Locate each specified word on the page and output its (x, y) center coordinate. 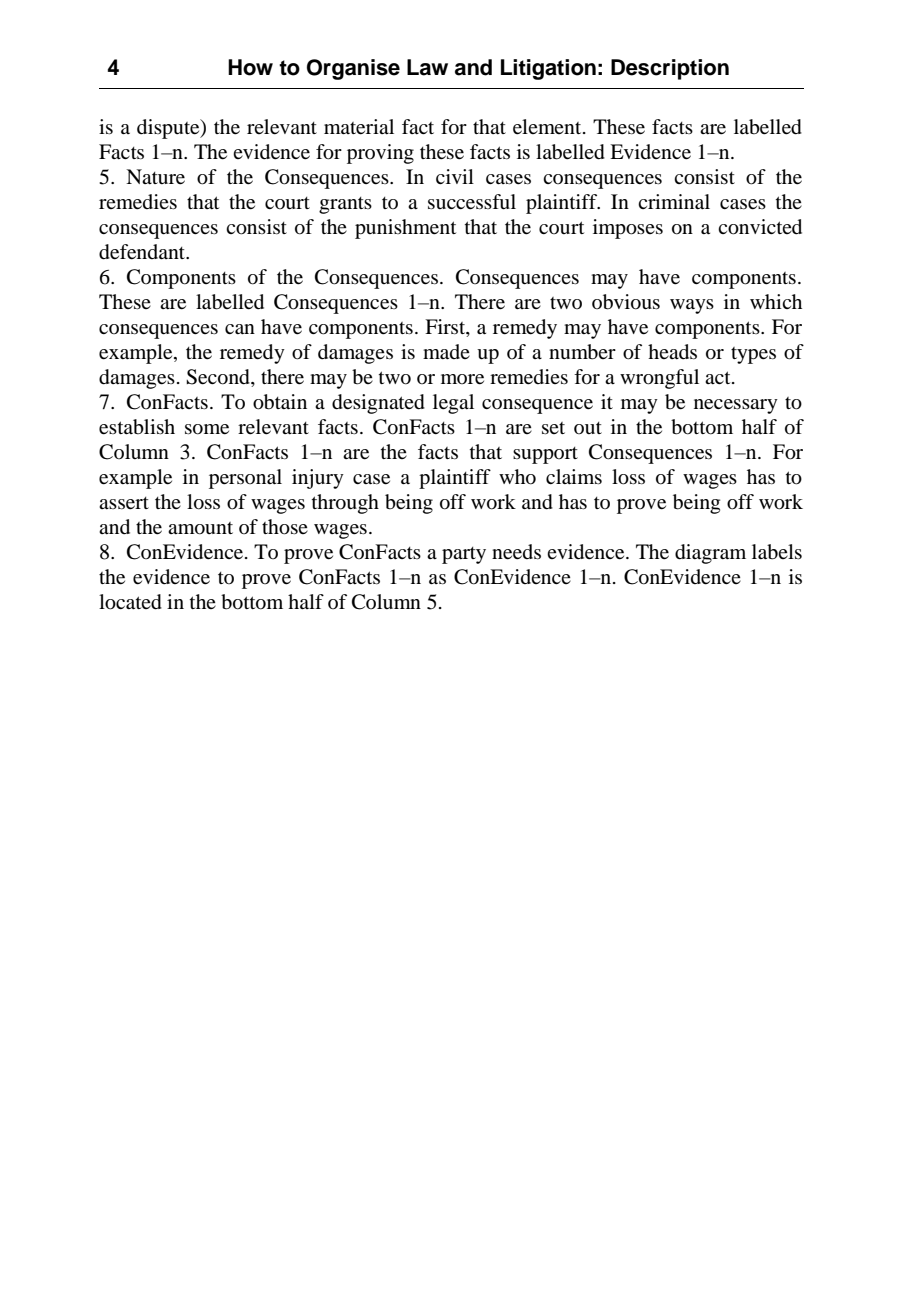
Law (427, 67)
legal (453, 404)
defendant (143, 252)
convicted (760, 227)
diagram (710, 554)
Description (670, 69)
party (464, 555)
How (250, 67)
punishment (405, 229)
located (130, 602)
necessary (736, 406)
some (207, 429)
